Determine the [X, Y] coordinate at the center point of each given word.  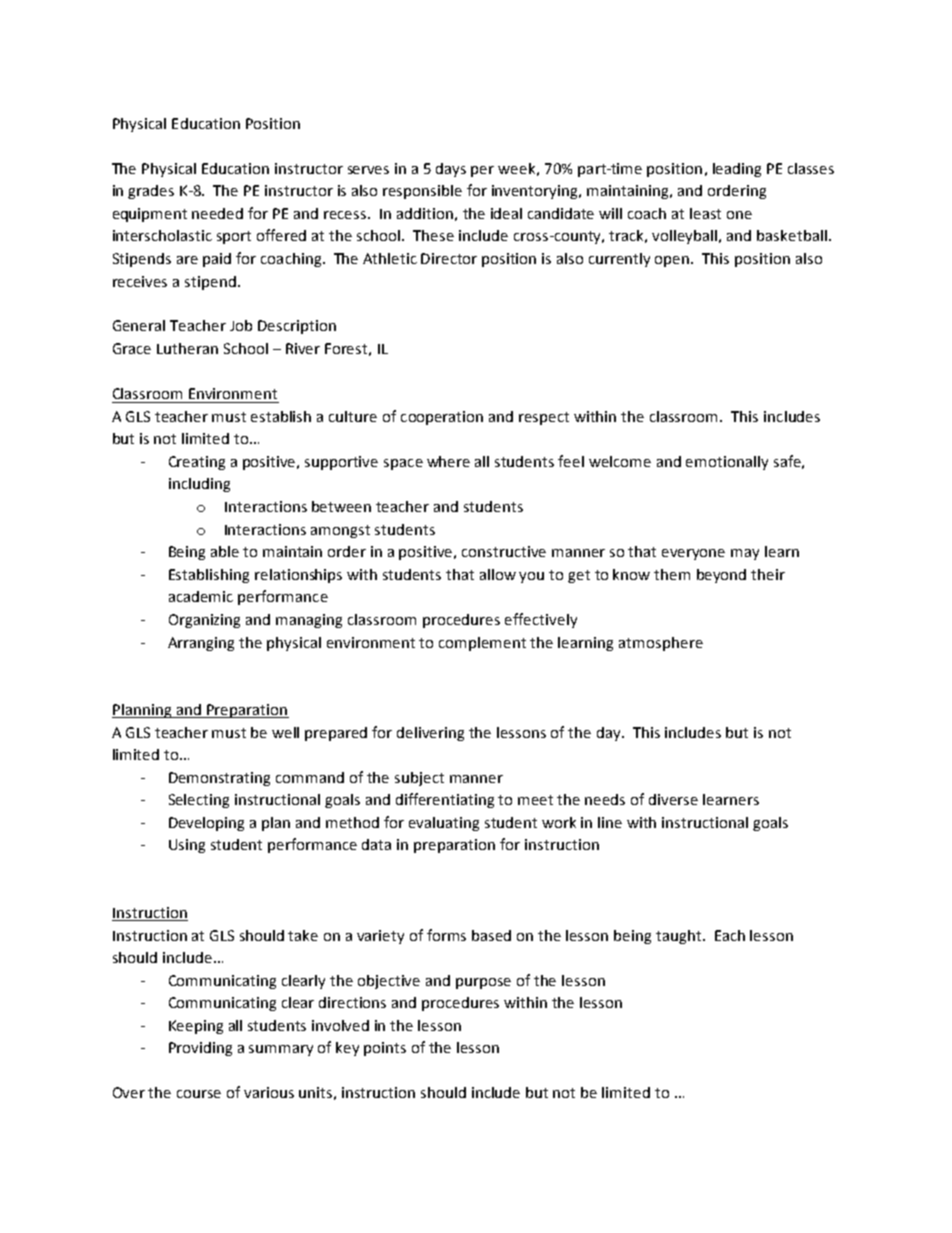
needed [217, 213]
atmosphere [661, 644]
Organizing [204, 621]
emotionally [727, 463]
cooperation [442, 418]
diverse [673, 799]
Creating [197, 463]
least [705, 213]
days [451, 170]
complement [482, 644]
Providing [200, 1049]
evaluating [444, 824]
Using [187, 846]
